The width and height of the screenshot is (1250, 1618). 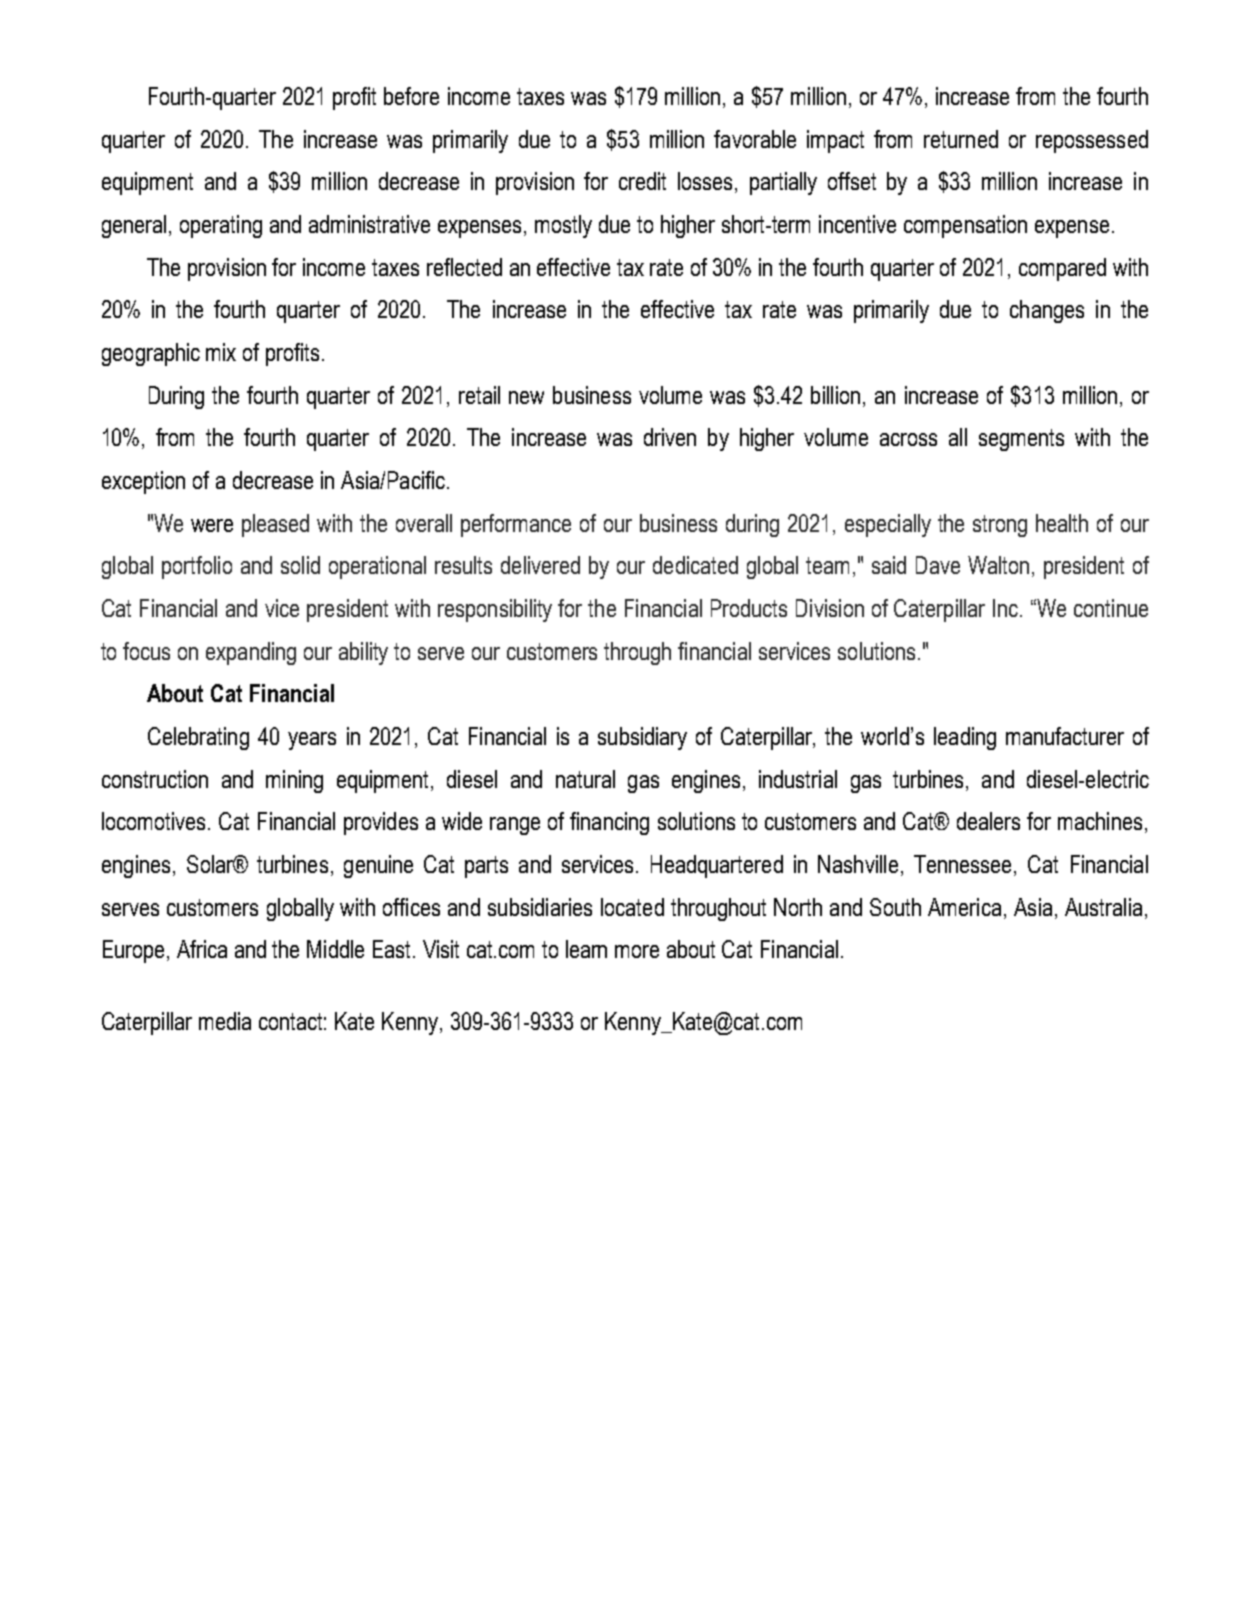 What do you see at coordinates (300, 565) in the screenshot?
I see `solid` at bounding box center [300, 565].
